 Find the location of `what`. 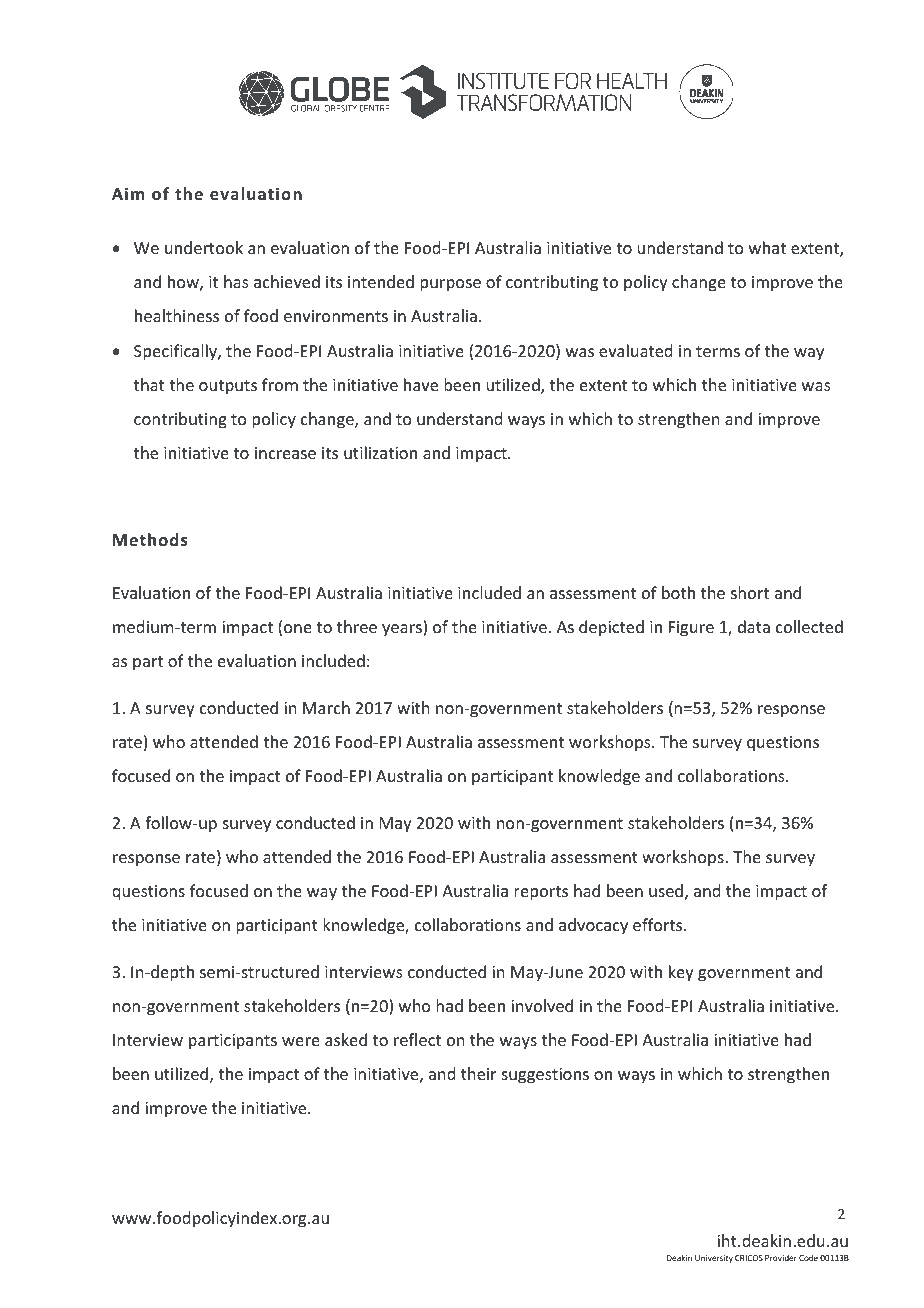

what is located at coordinates (767, 247).
